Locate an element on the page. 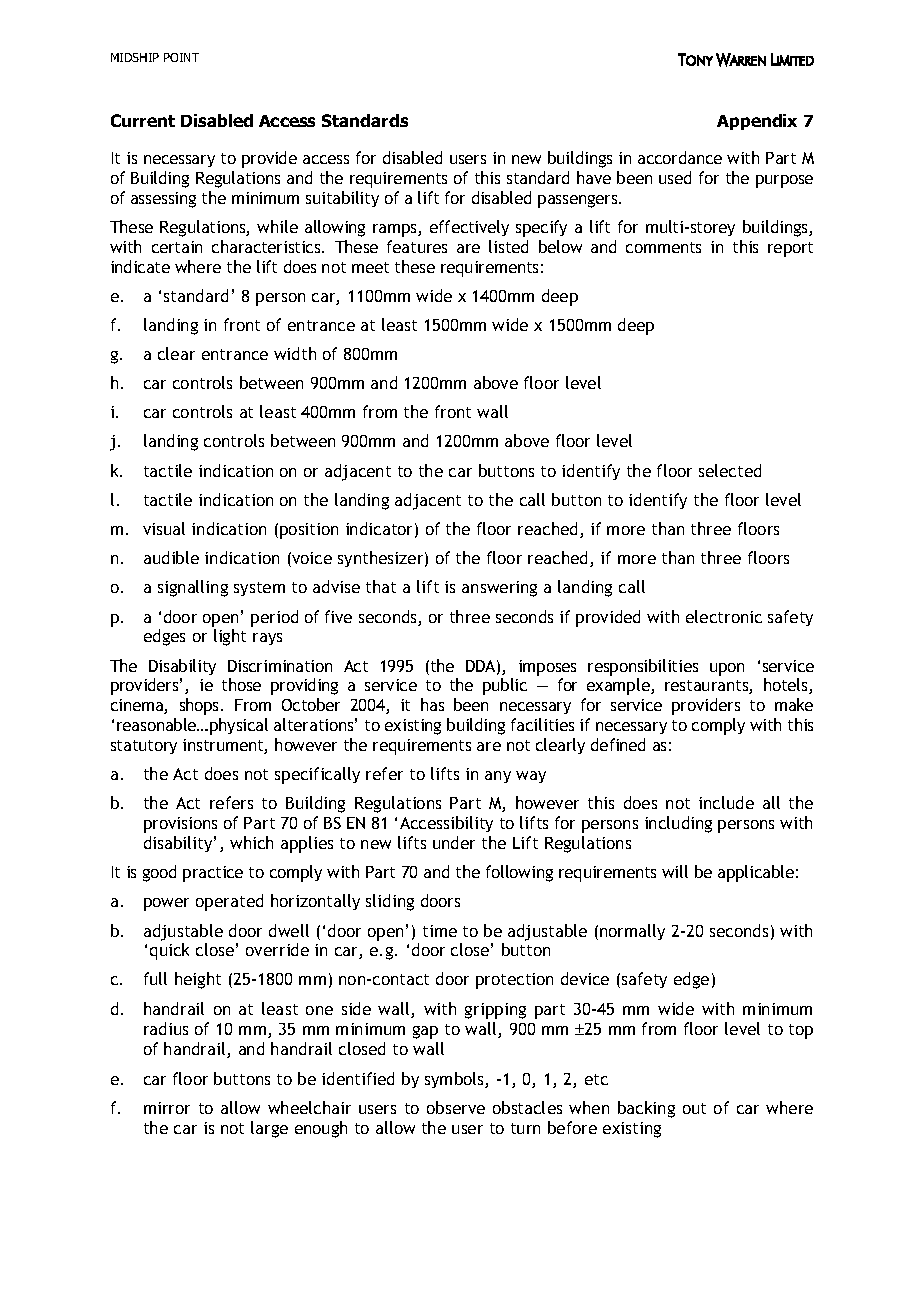  large is located at coordinates (269, 1129).
